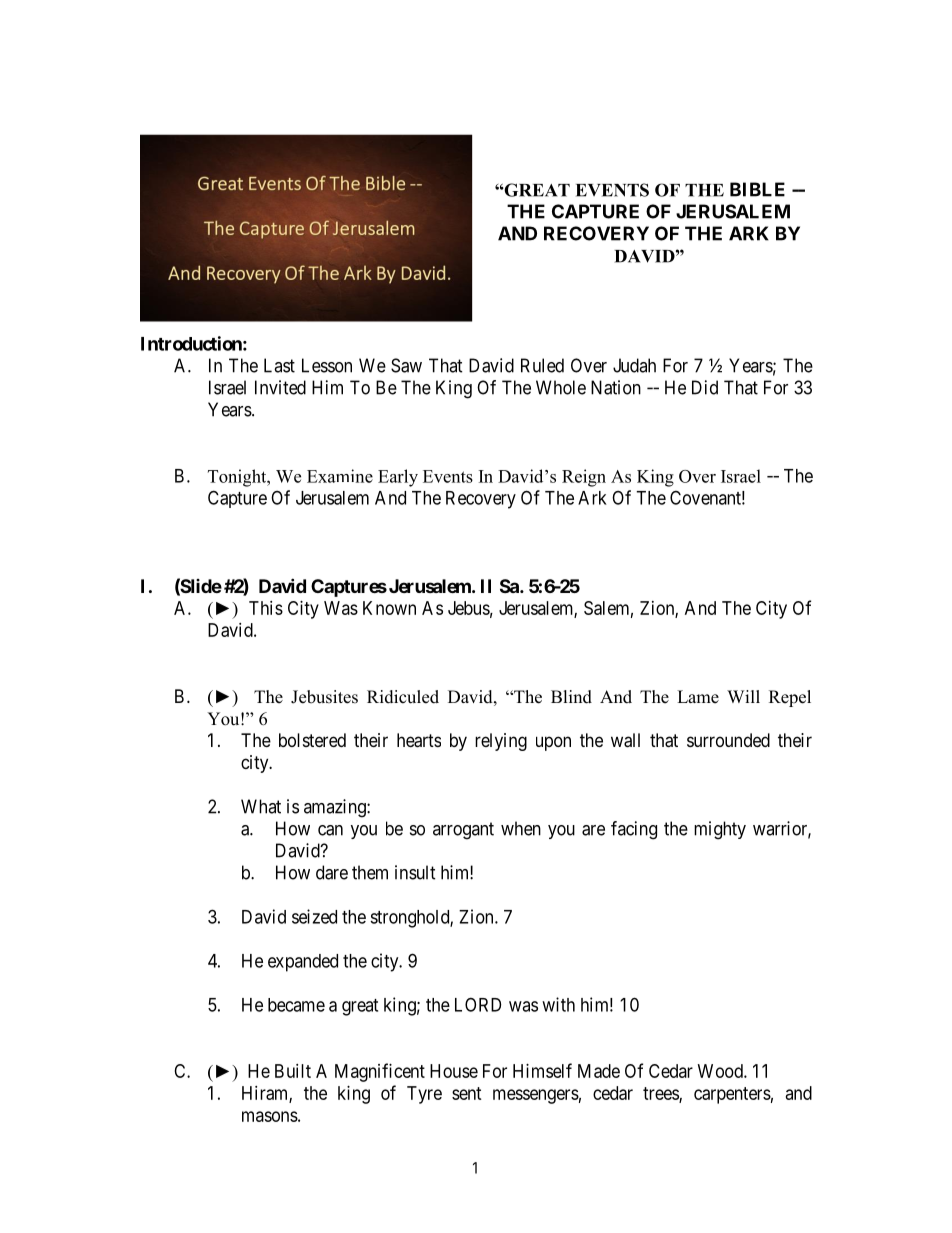  Describe the element at coordinates (757, 189) in the image. I see `BIBLE` at that location.
